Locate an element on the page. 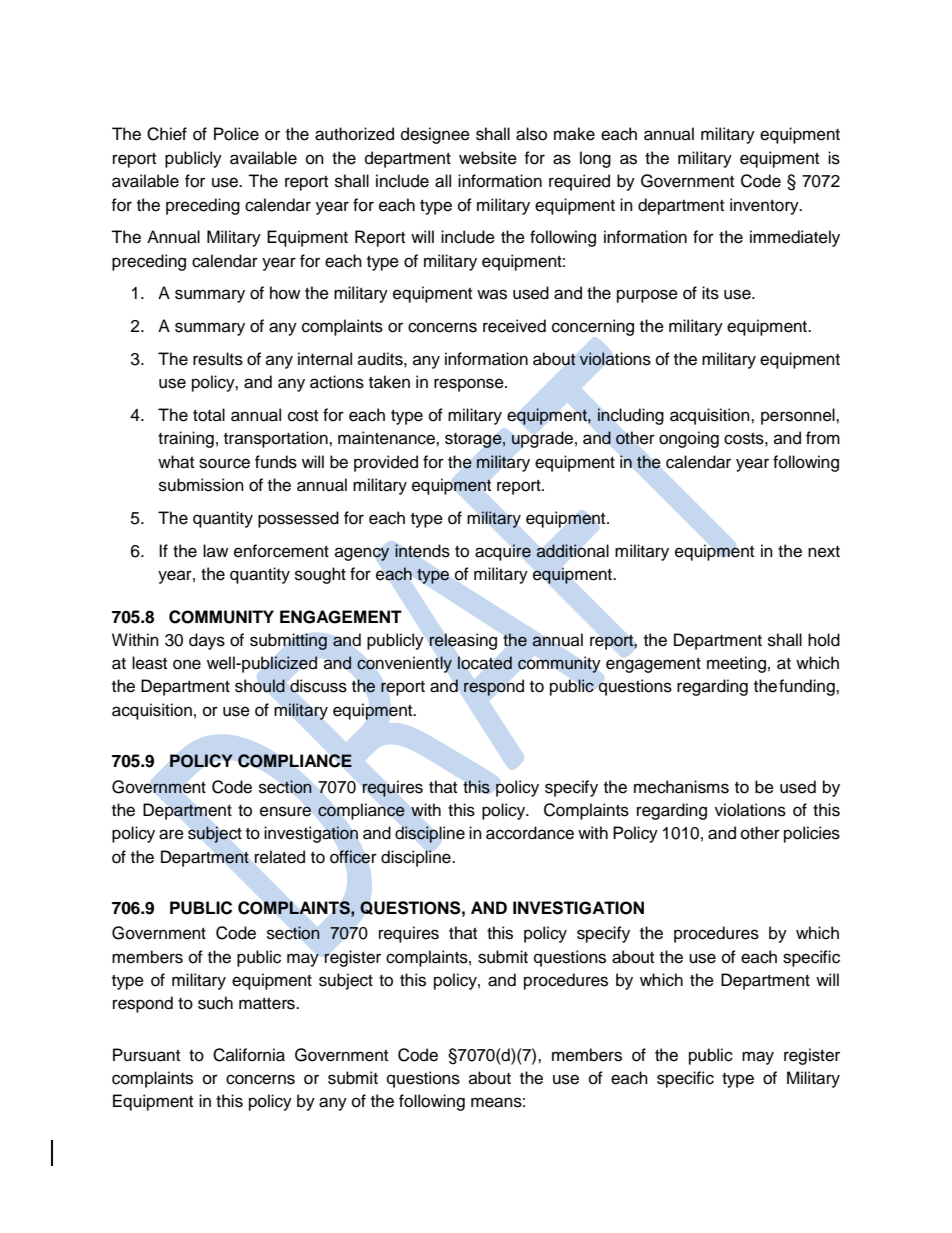 This page has height=1233, width=952. inventory is located at coordinates (765, 206).
